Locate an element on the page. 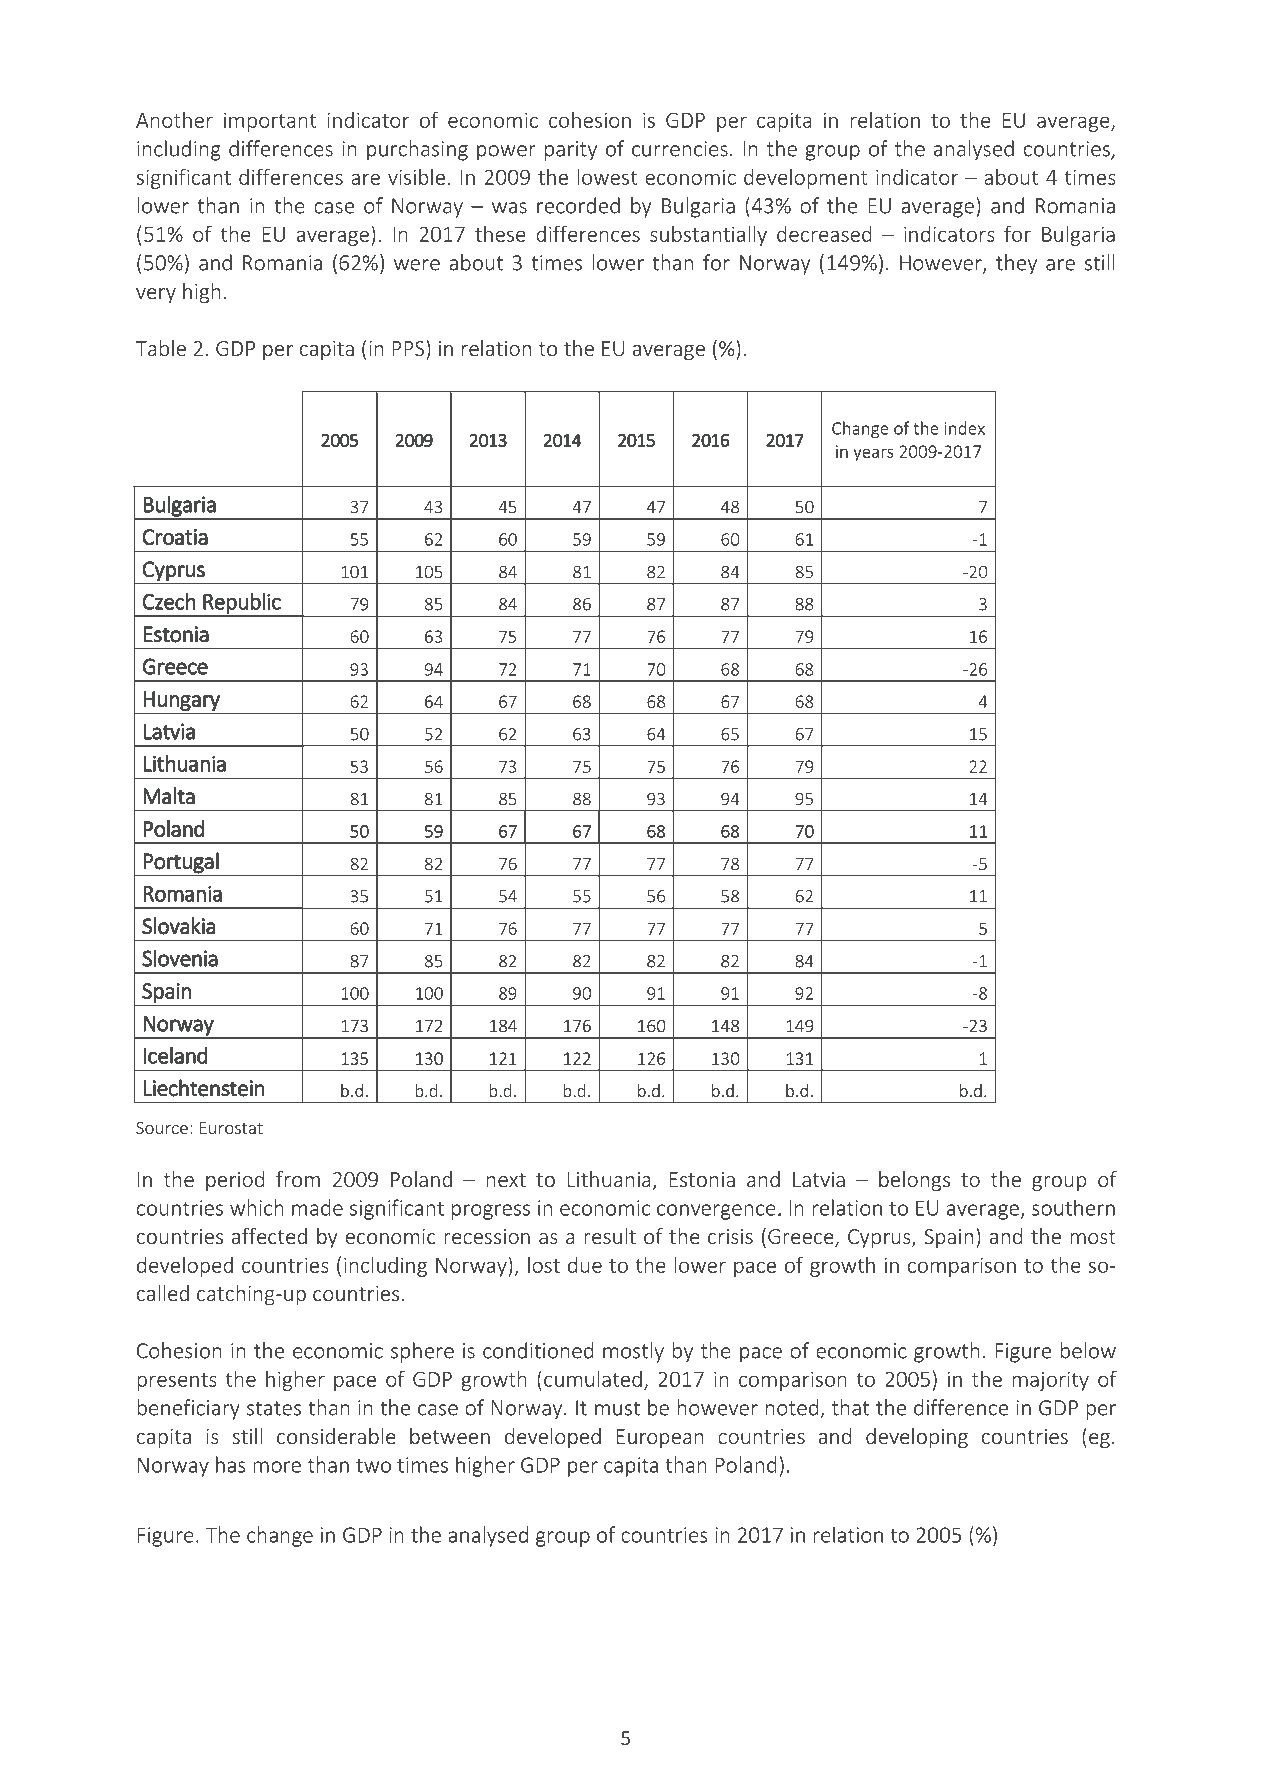 The width and height of the document is (1266, 1791). southern is located at coordinates (1073, 1207).
